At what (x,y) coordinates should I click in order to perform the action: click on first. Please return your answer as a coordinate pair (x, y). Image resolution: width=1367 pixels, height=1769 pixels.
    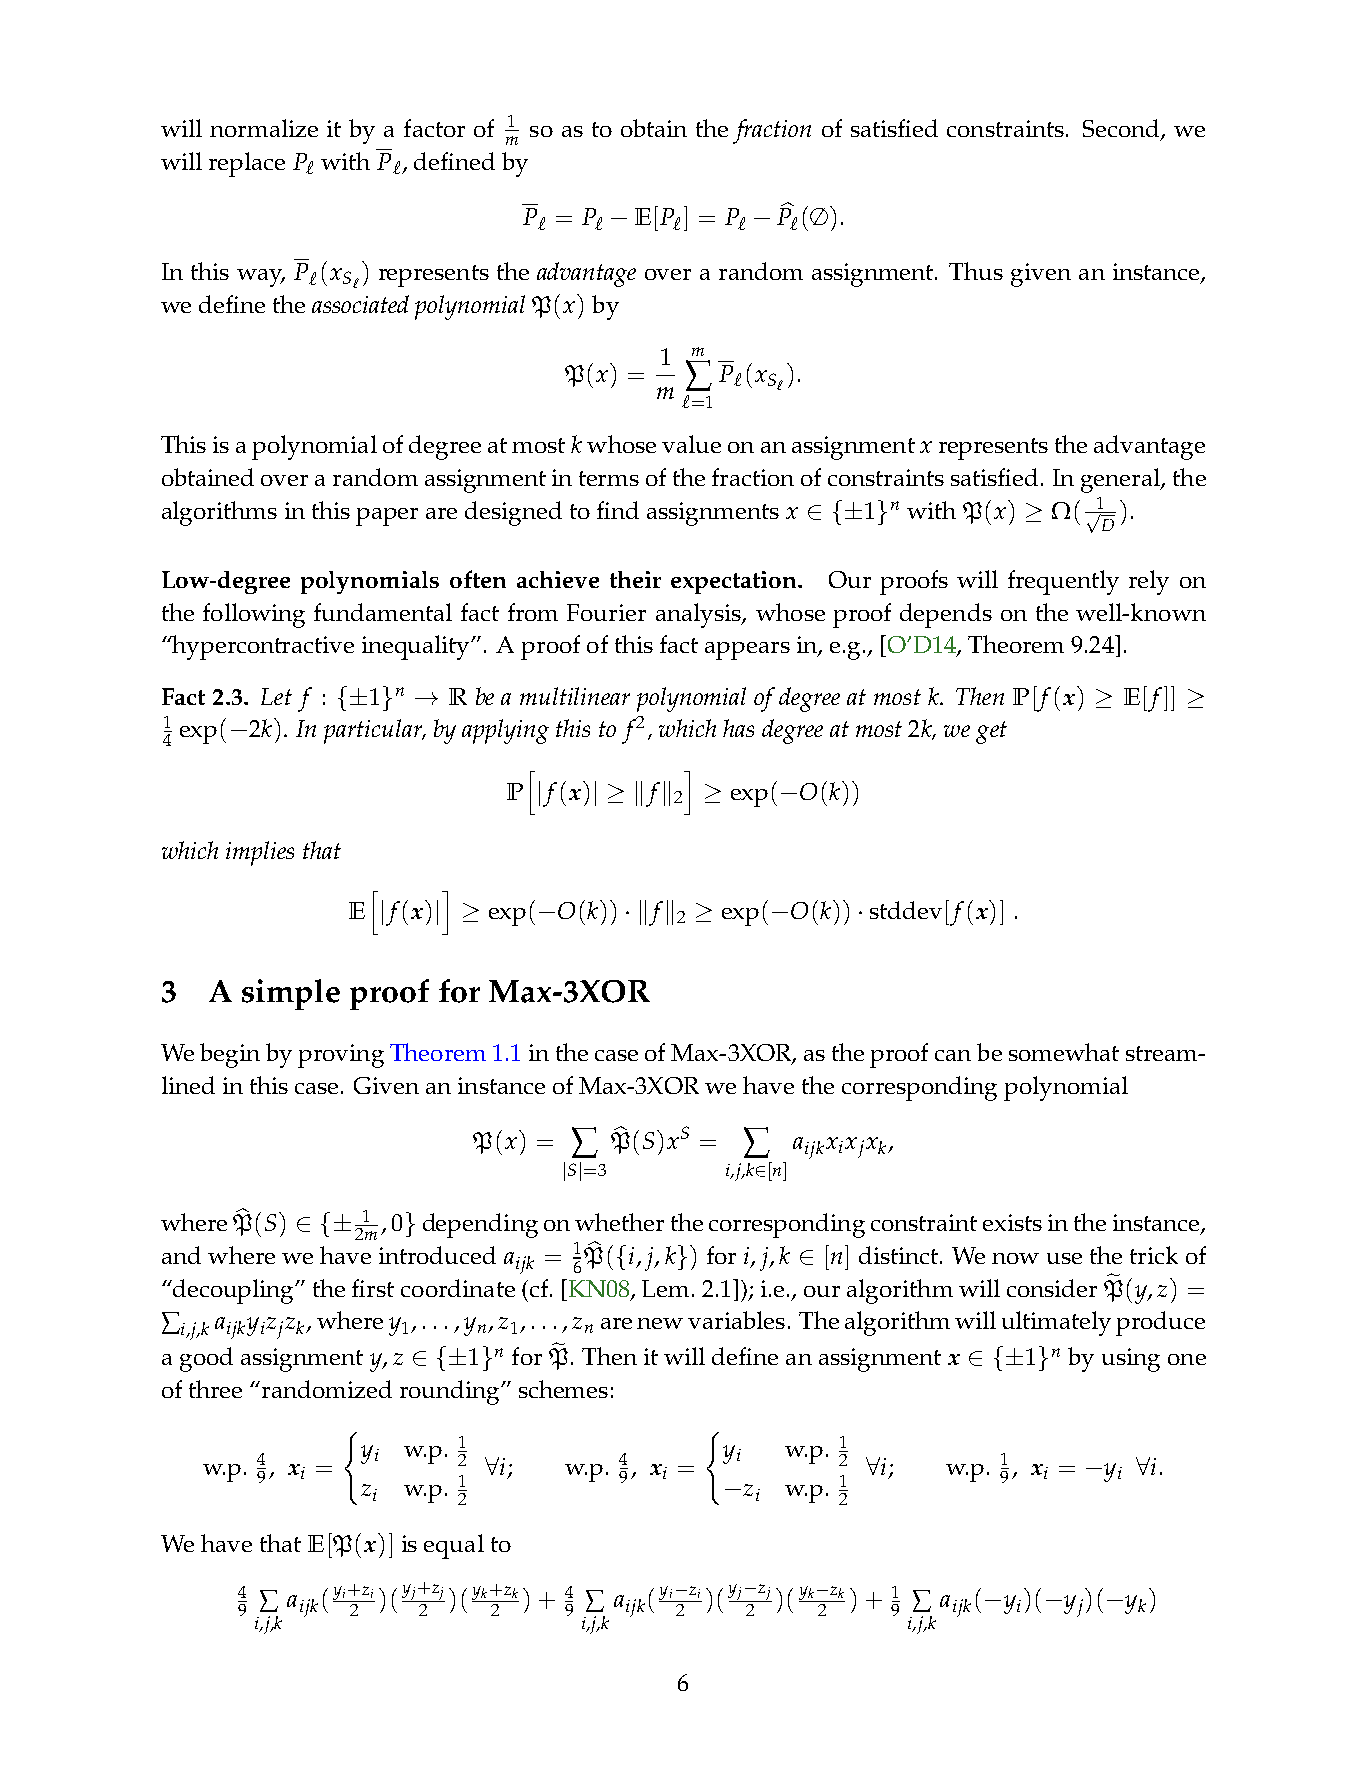
    Looking at the image, I should click on (373, 1288).
